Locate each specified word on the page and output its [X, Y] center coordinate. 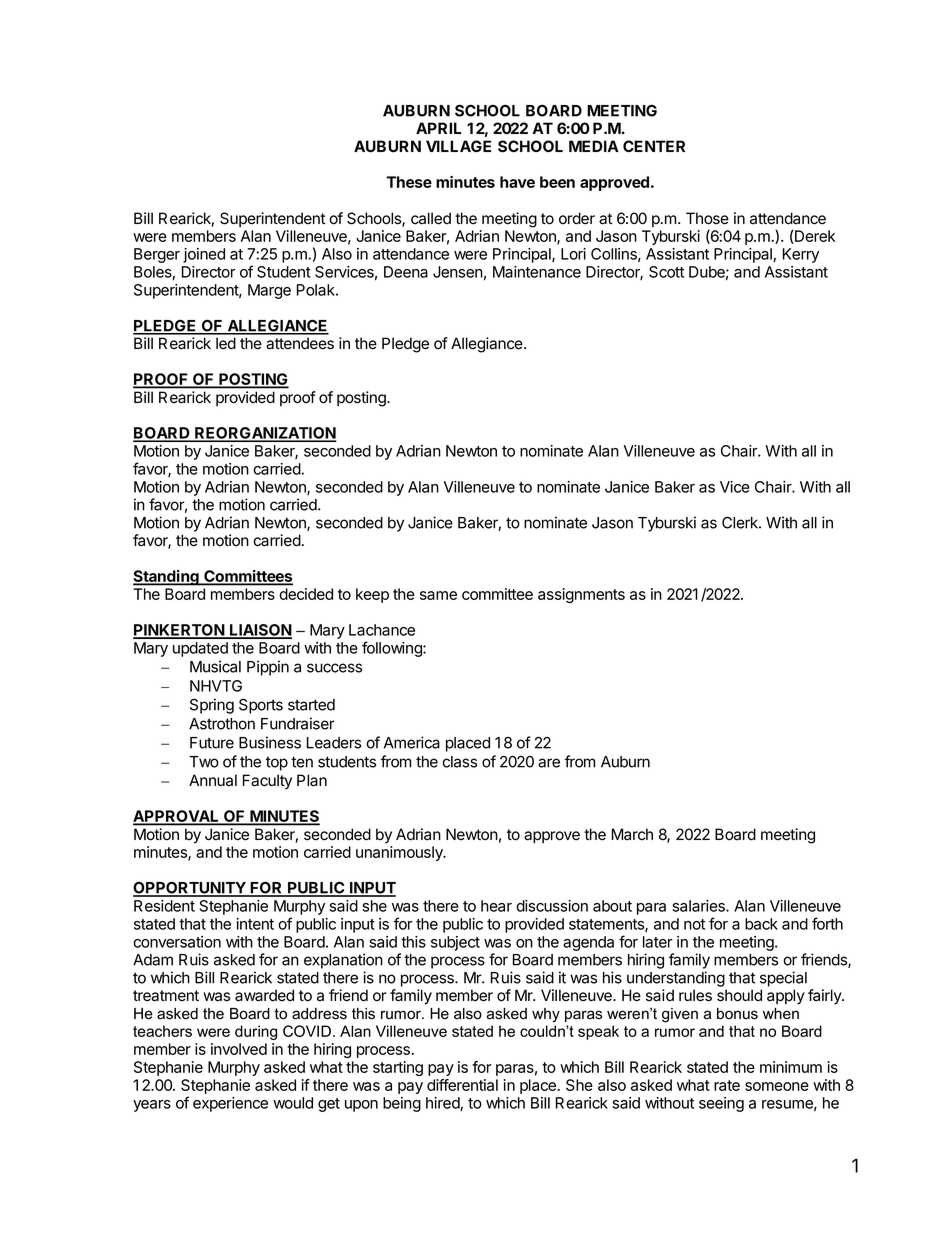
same [438, 595]
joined [204, 255]
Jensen [458, 272]
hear [496, 906]
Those [707, 218]
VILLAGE [458, 146]
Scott [666, 272]
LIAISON [260, 631]
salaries [699, 906]
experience [230, 1104]
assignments [581, 595]
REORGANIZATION [264, 434]
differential [462, 1085]
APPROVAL [177, 817]
